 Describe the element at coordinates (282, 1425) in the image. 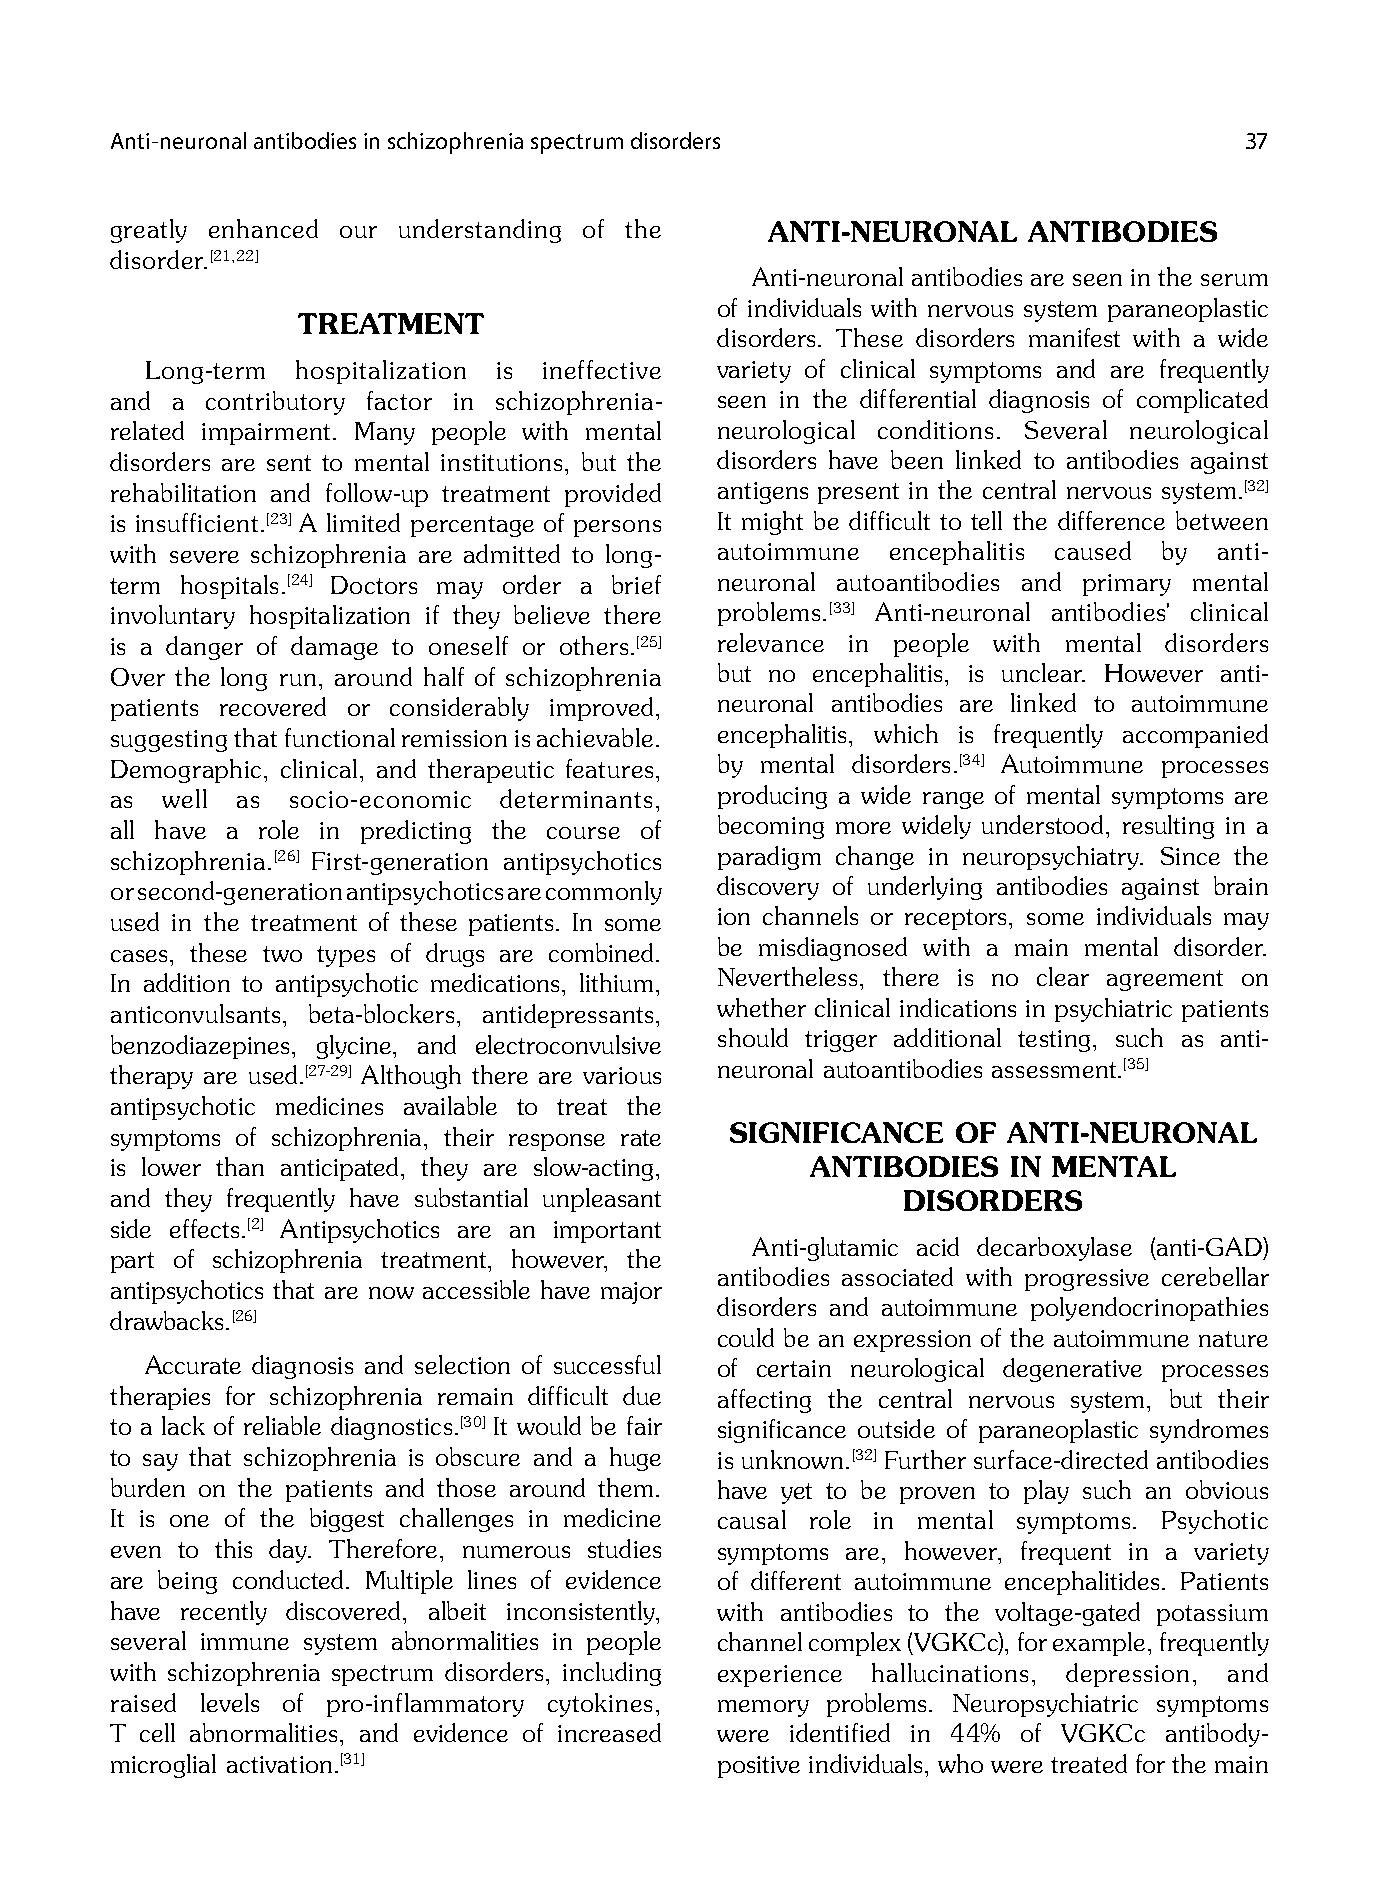

I see `reliable` at that location.
